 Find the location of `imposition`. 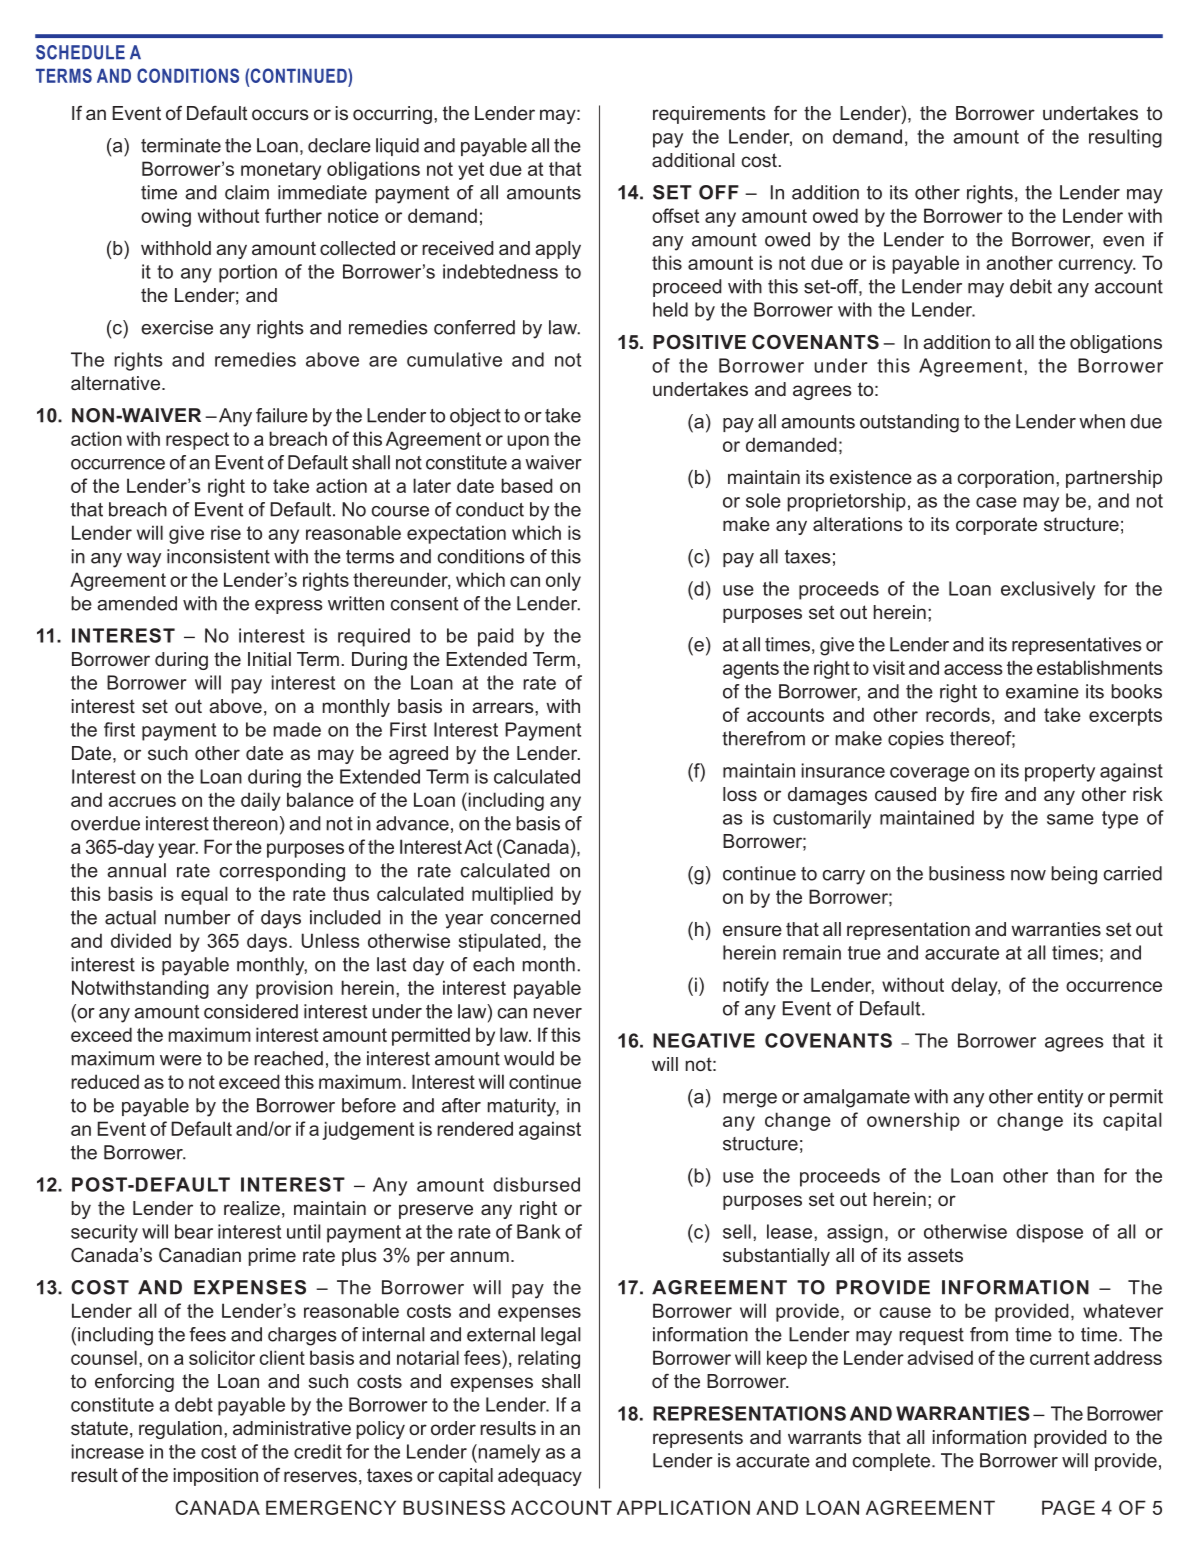

imposition is located at coordinates (216, 1477).
